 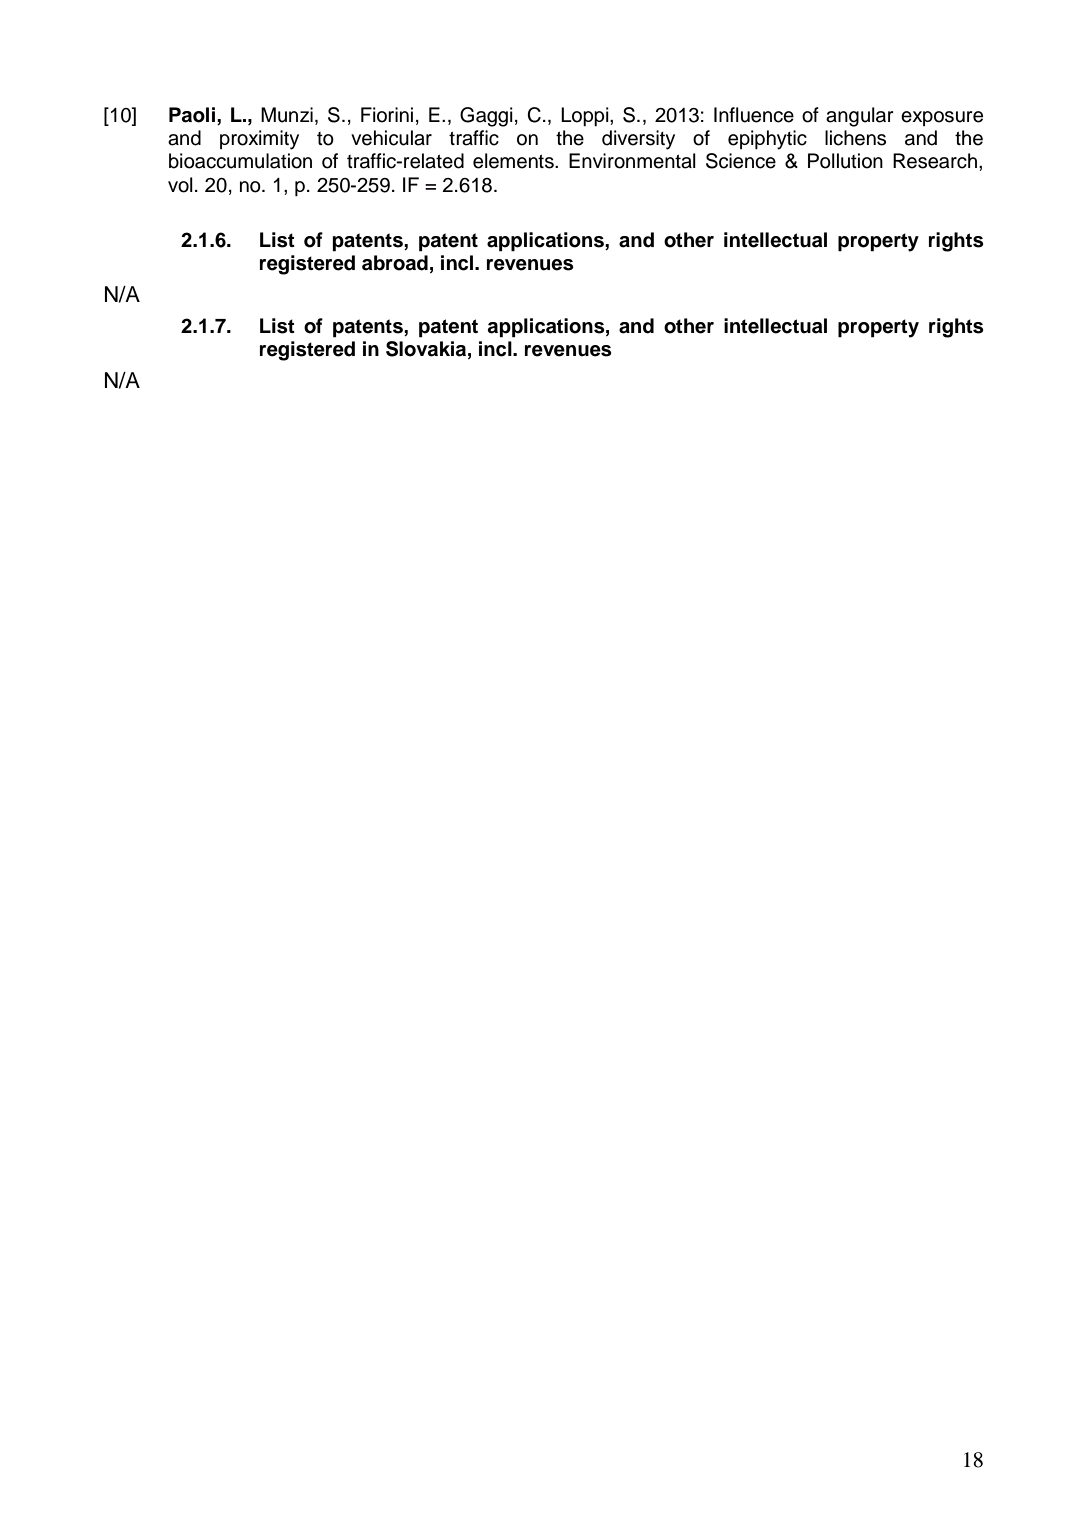 I want to click on Pollution, so click(x=845, y=161).
